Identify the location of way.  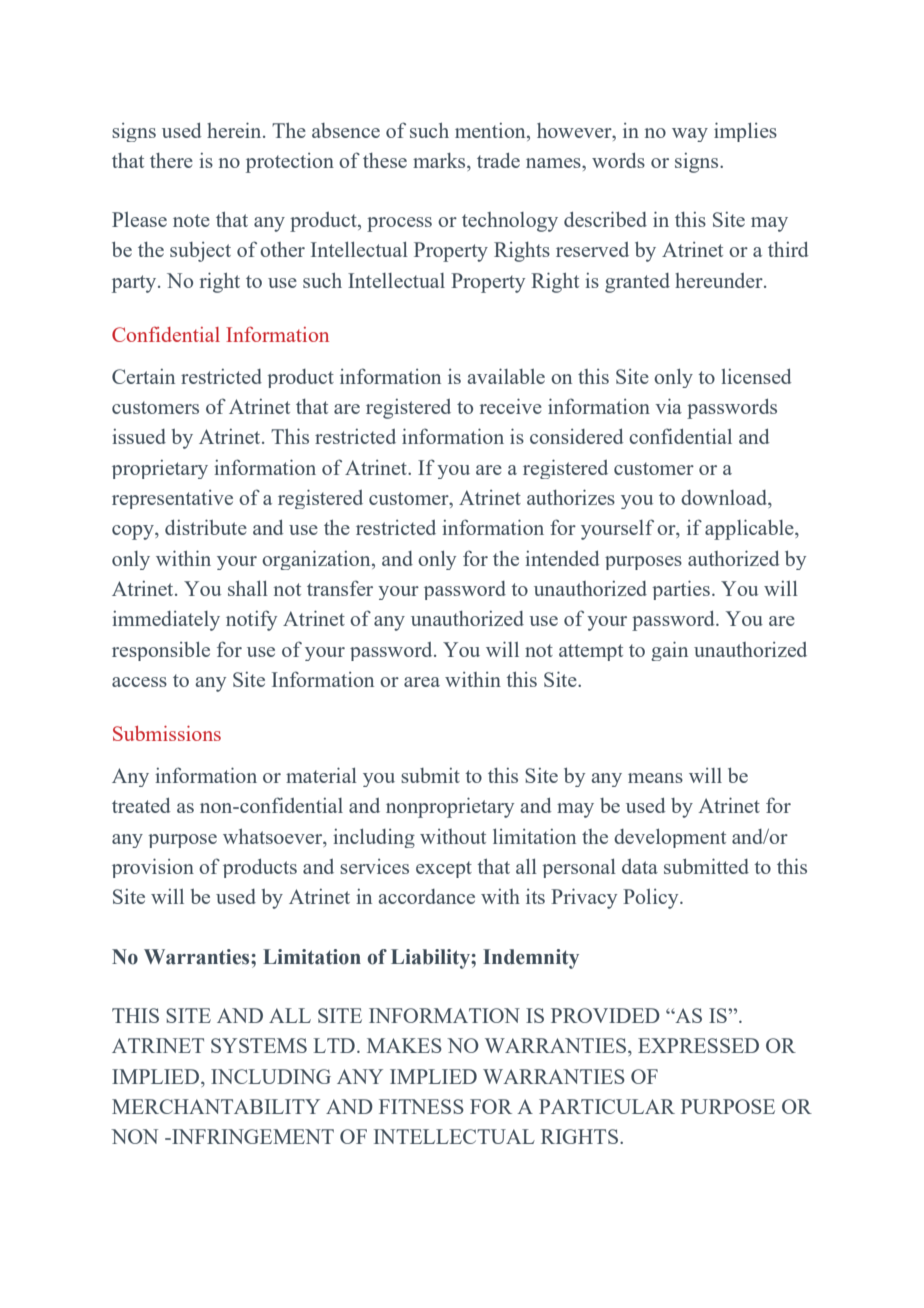
(690, 135).
